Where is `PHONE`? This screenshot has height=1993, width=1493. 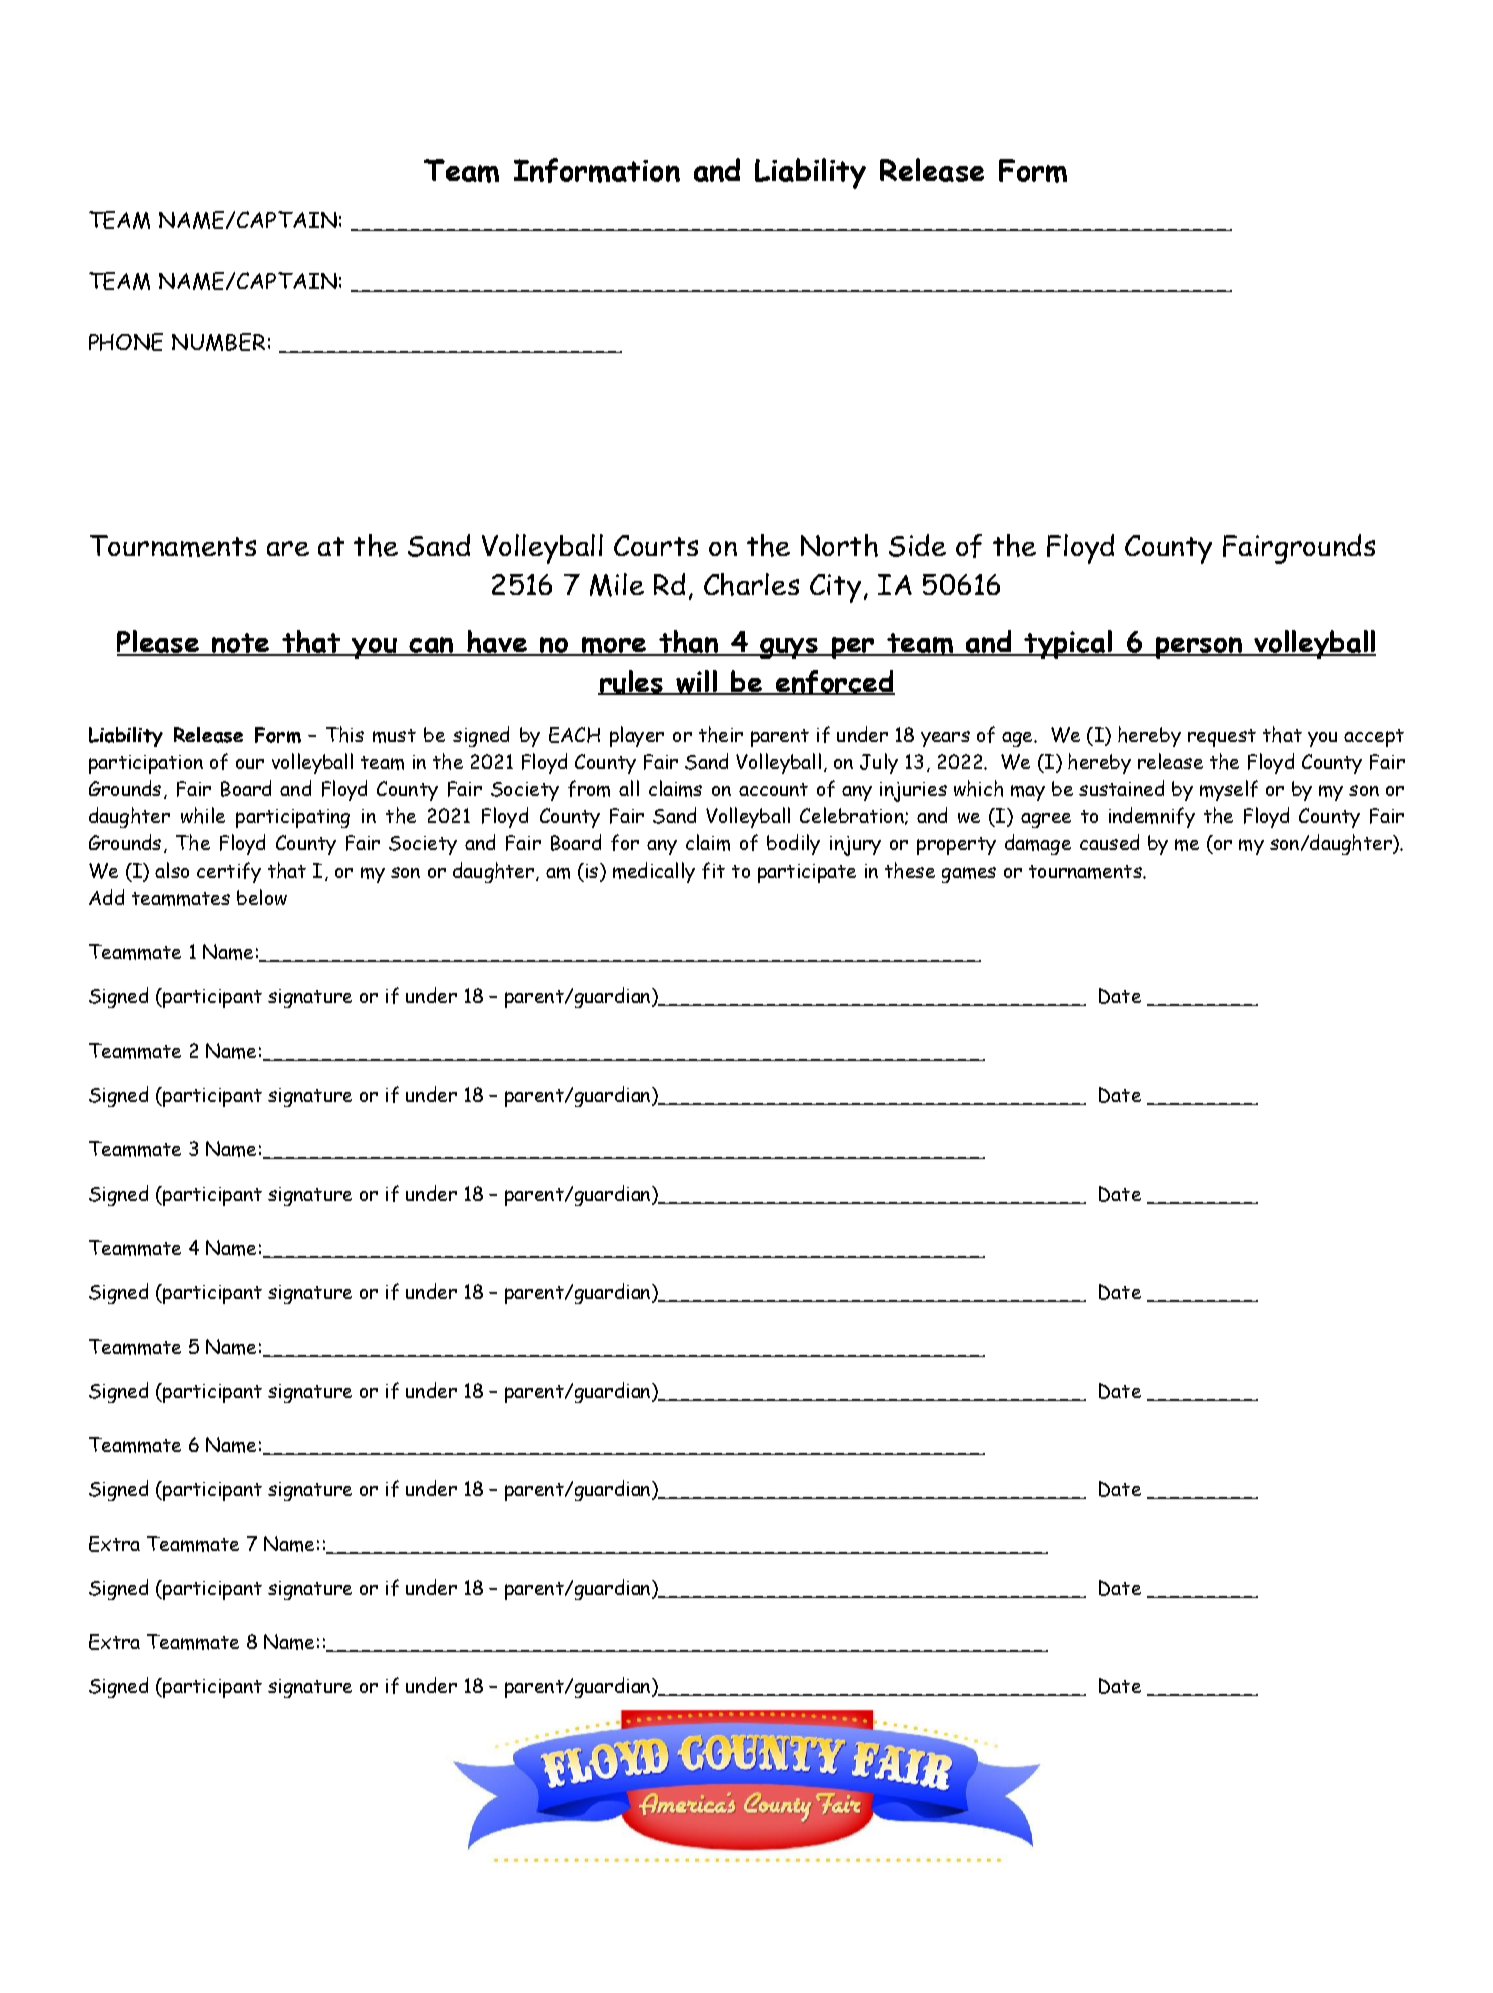 PHONE is located at coordinates (126, 342).
